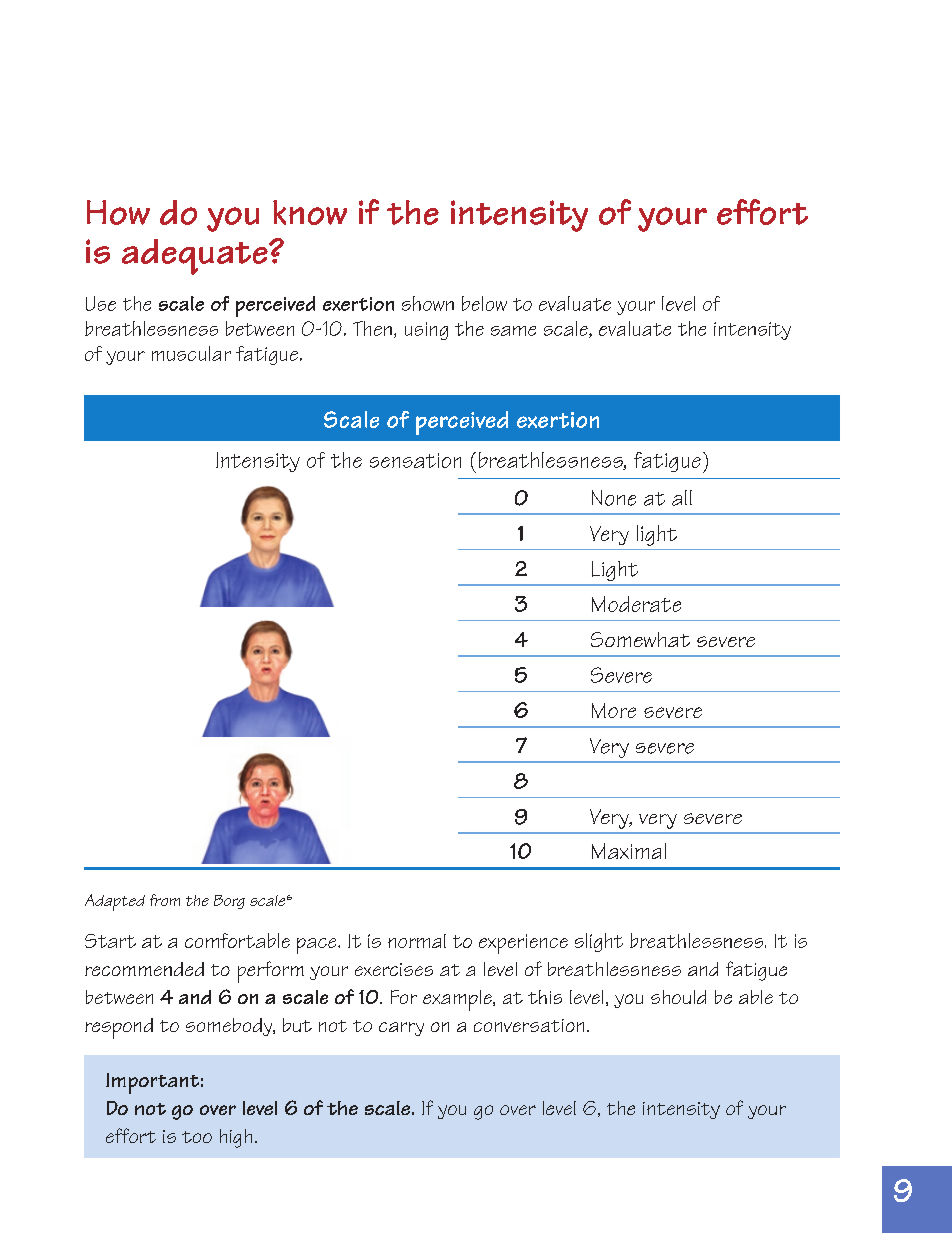  I want to click on shown, so click(428, 303).
